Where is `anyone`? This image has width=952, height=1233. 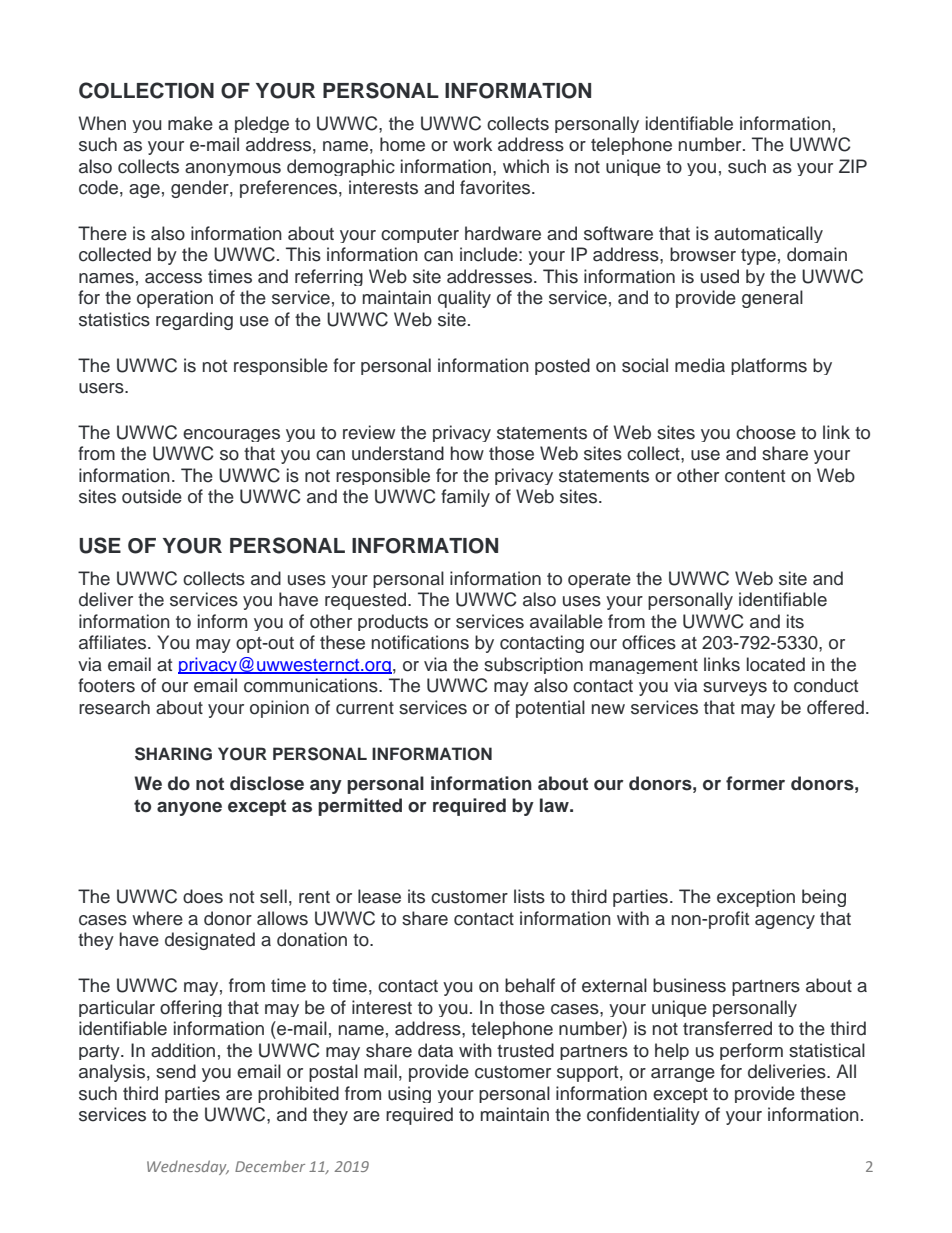 anyone is located at coordinates (189, 809).
